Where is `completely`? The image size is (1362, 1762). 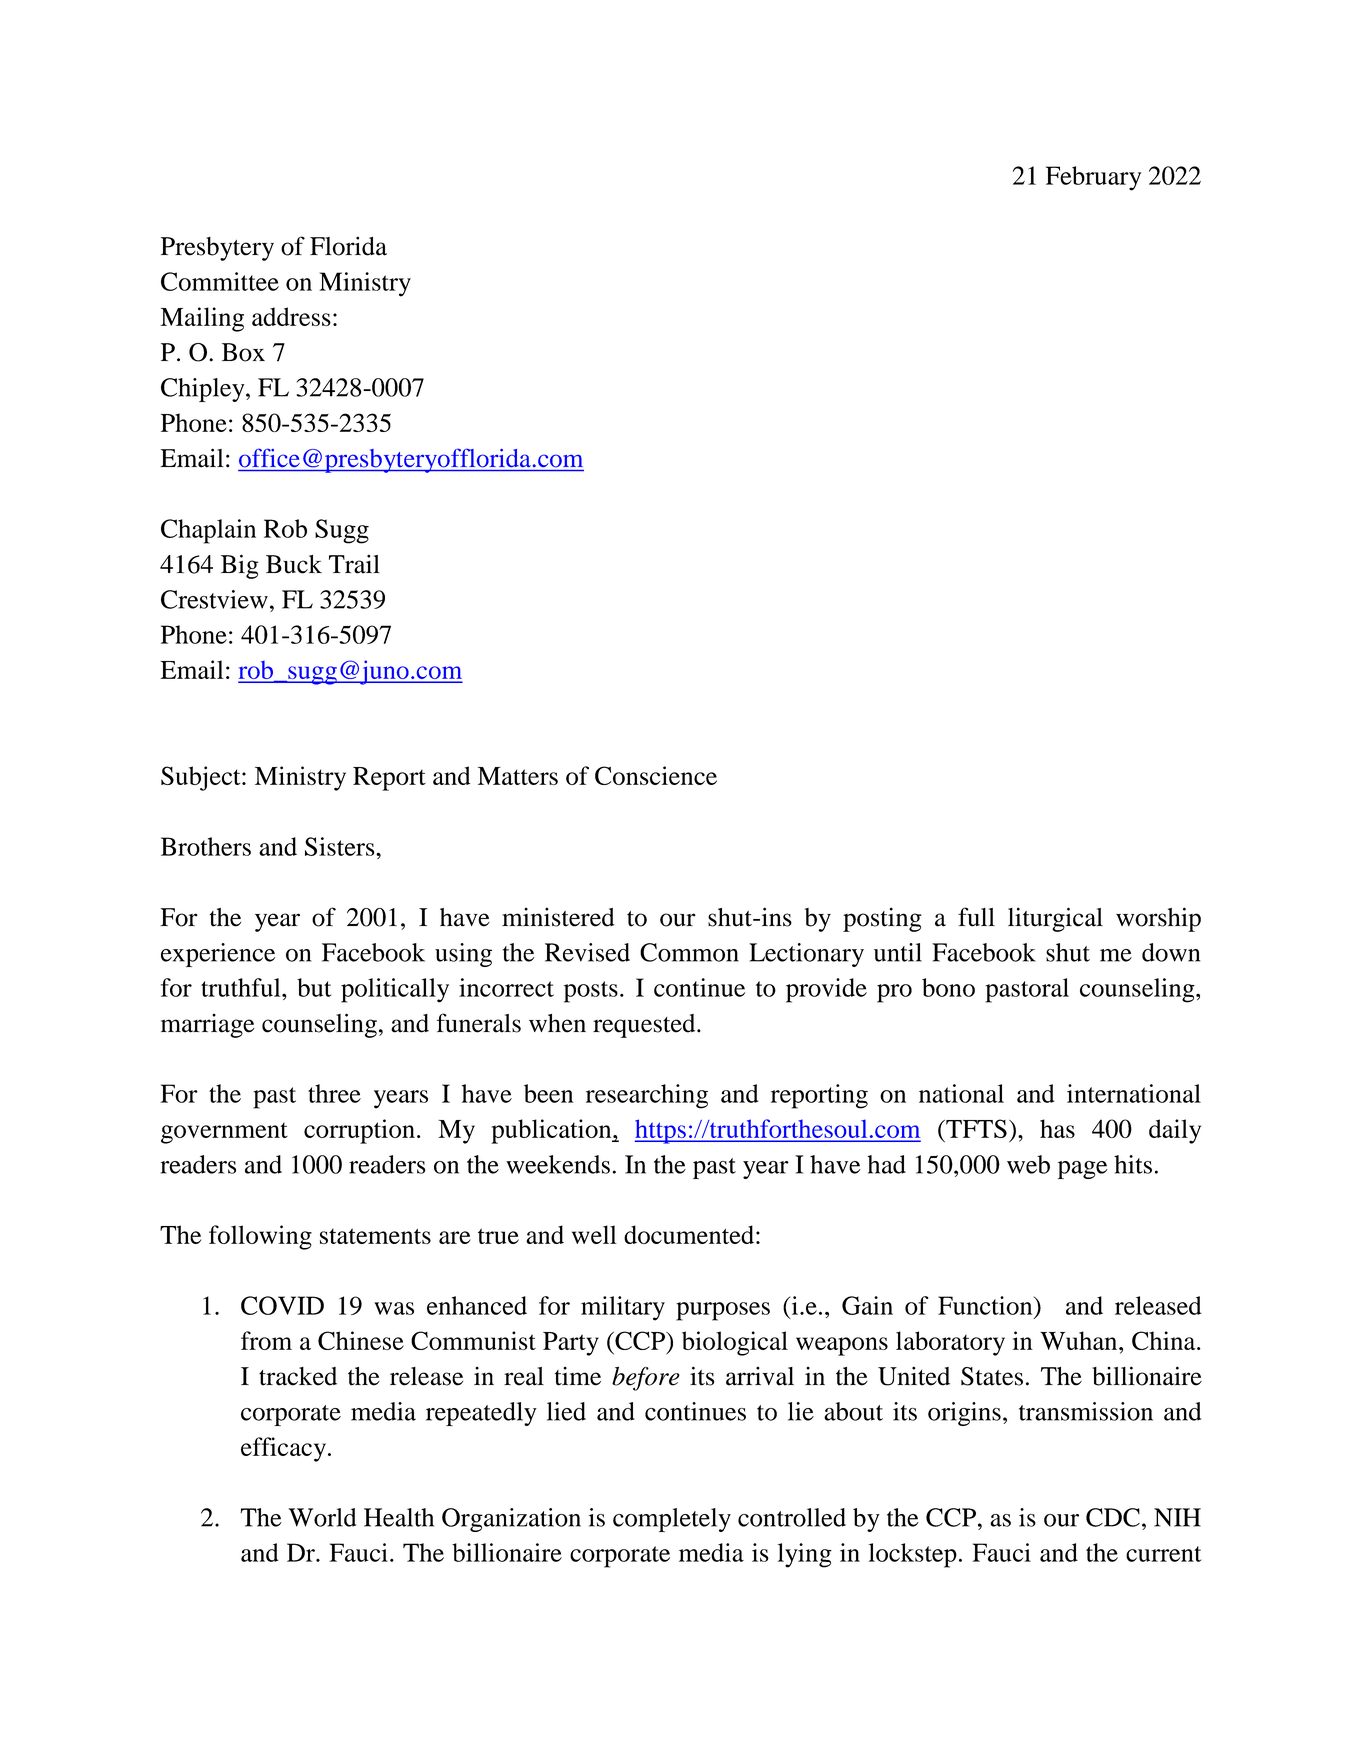
completely is located at coordinates (672, 1520).
